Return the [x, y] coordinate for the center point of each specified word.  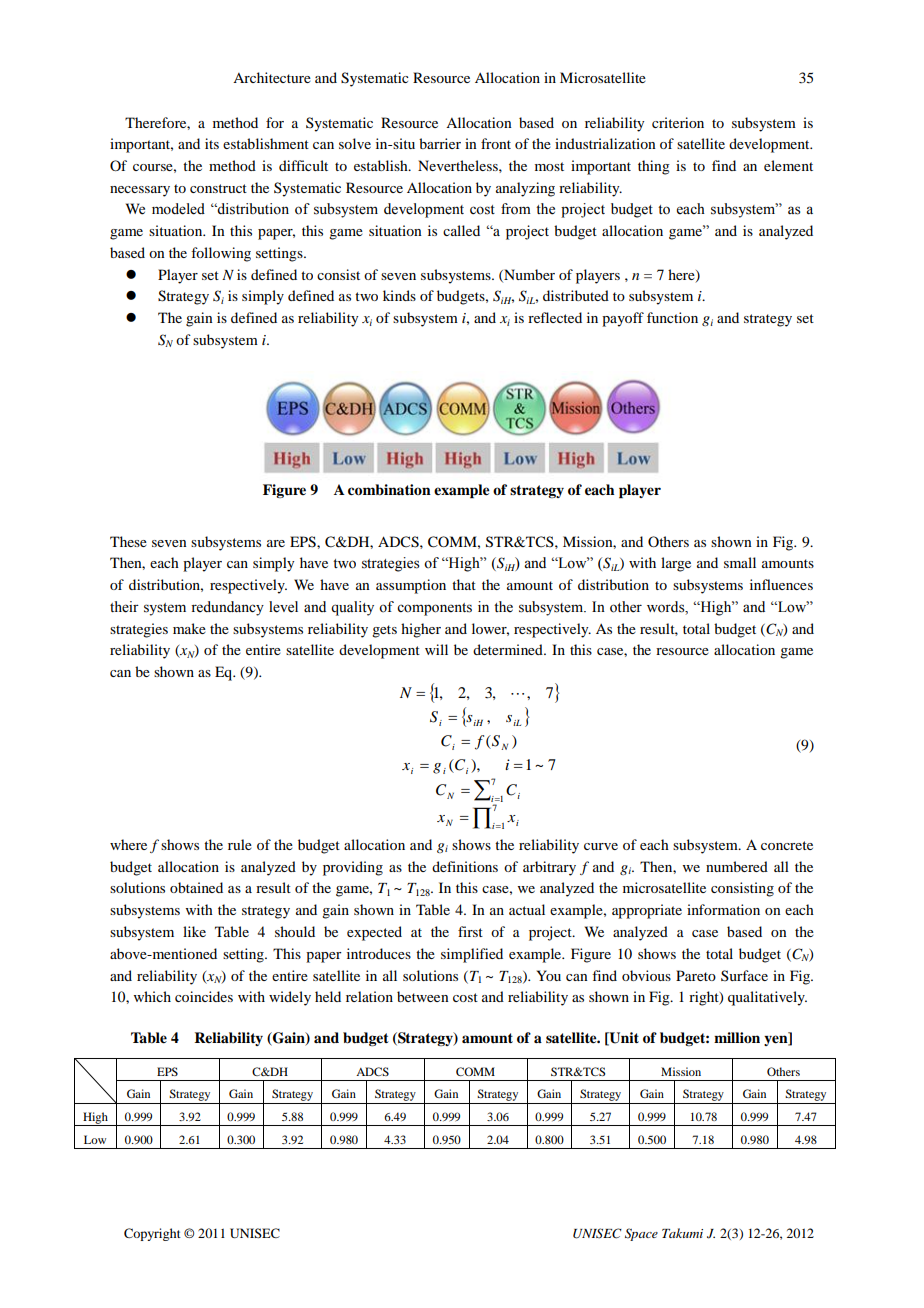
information [723, 909]
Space [641, 1234]
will [436, 649]
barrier [440, 143]
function [672, 317]
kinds [399, 295]
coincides [204, 996]
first [470, 931]
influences [781, 584]
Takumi [682, 1233]
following [221, 254]
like [194, 931]
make [189, 628]
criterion [678, 122]
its [212, 143]
